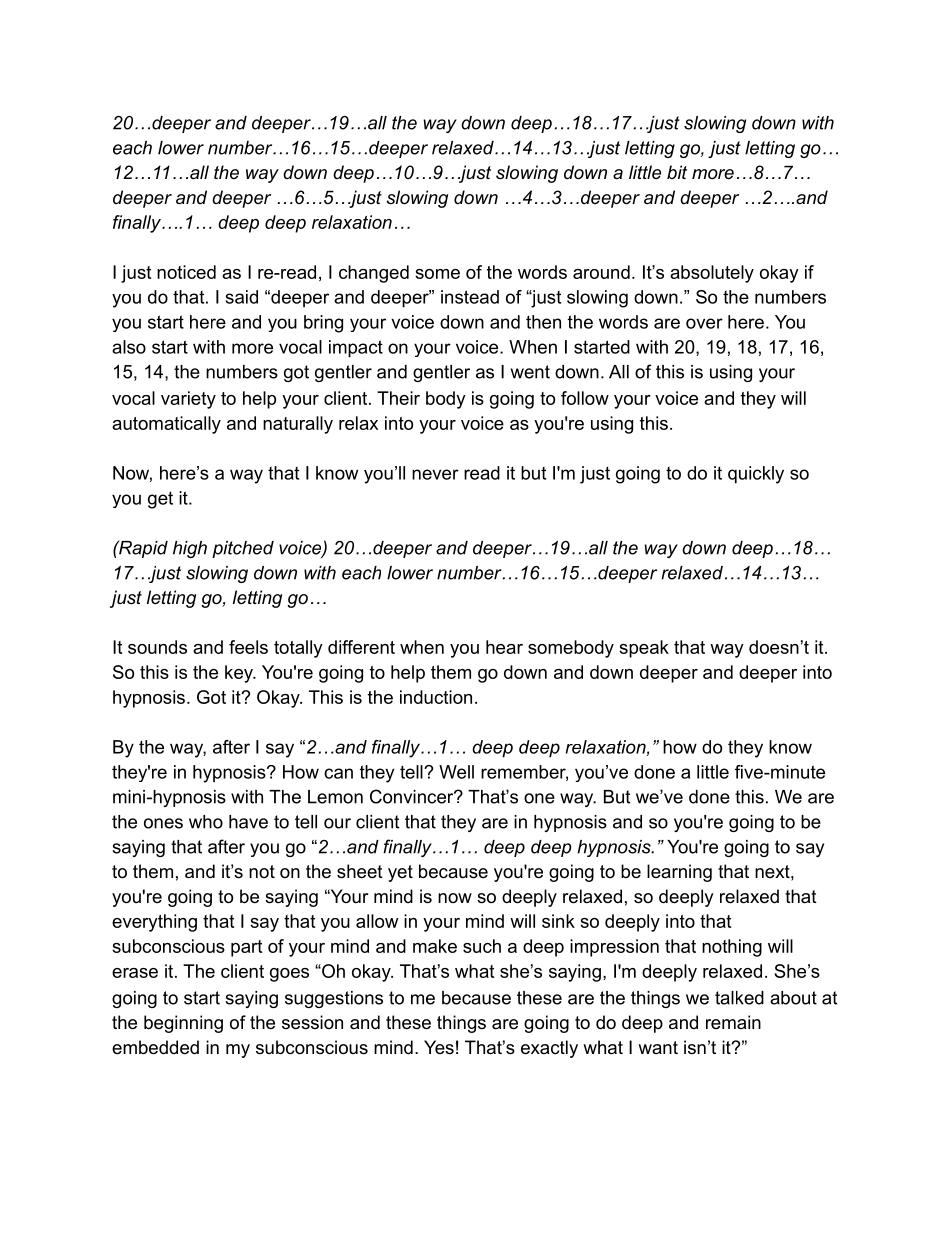 This document has height=1233, width=952. What do you see at coordinates (186, 272) in the document?
I see `noticed` at bounding box center [186, 272].
